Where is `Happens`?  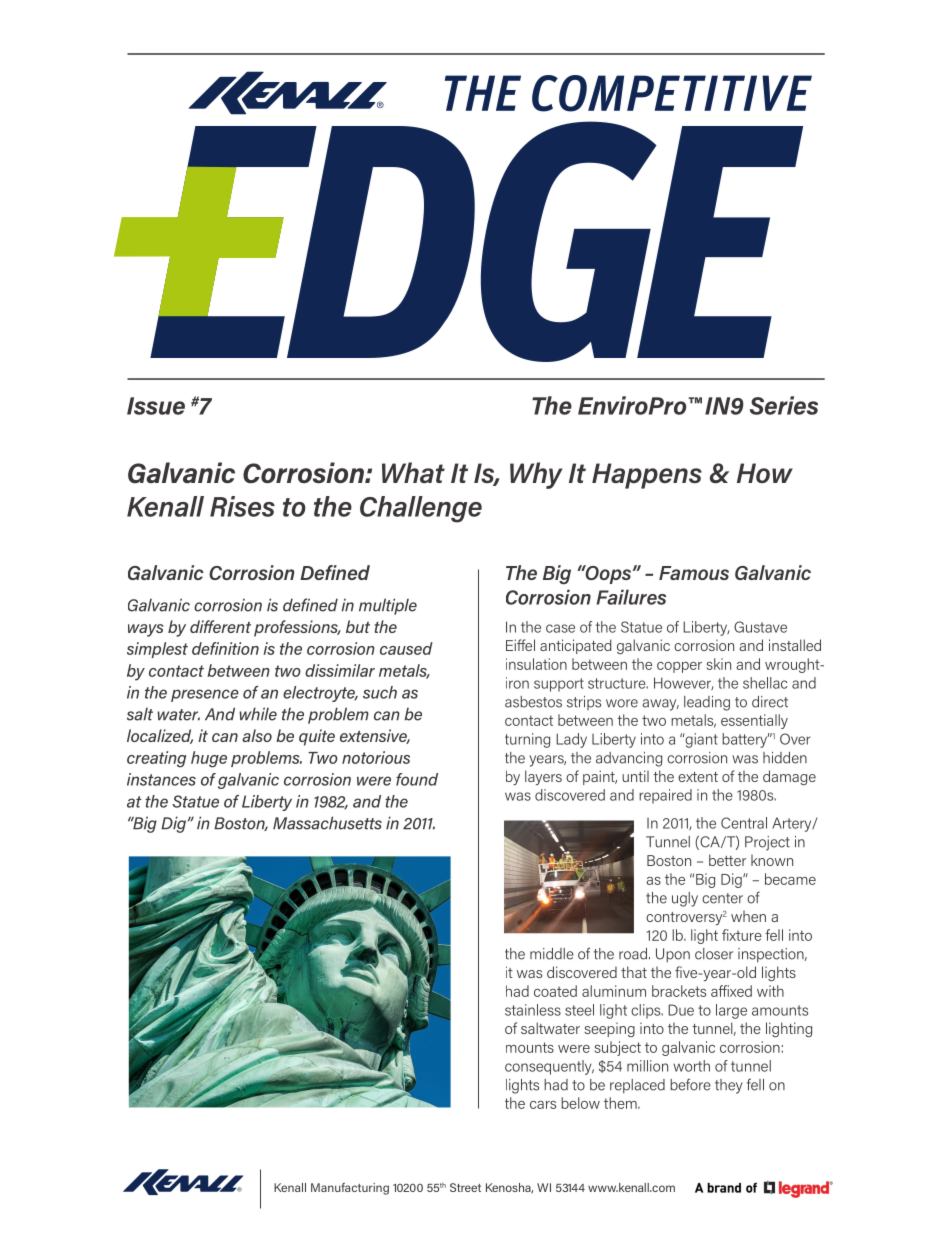 Happens is located at coordinates (647, 476).
